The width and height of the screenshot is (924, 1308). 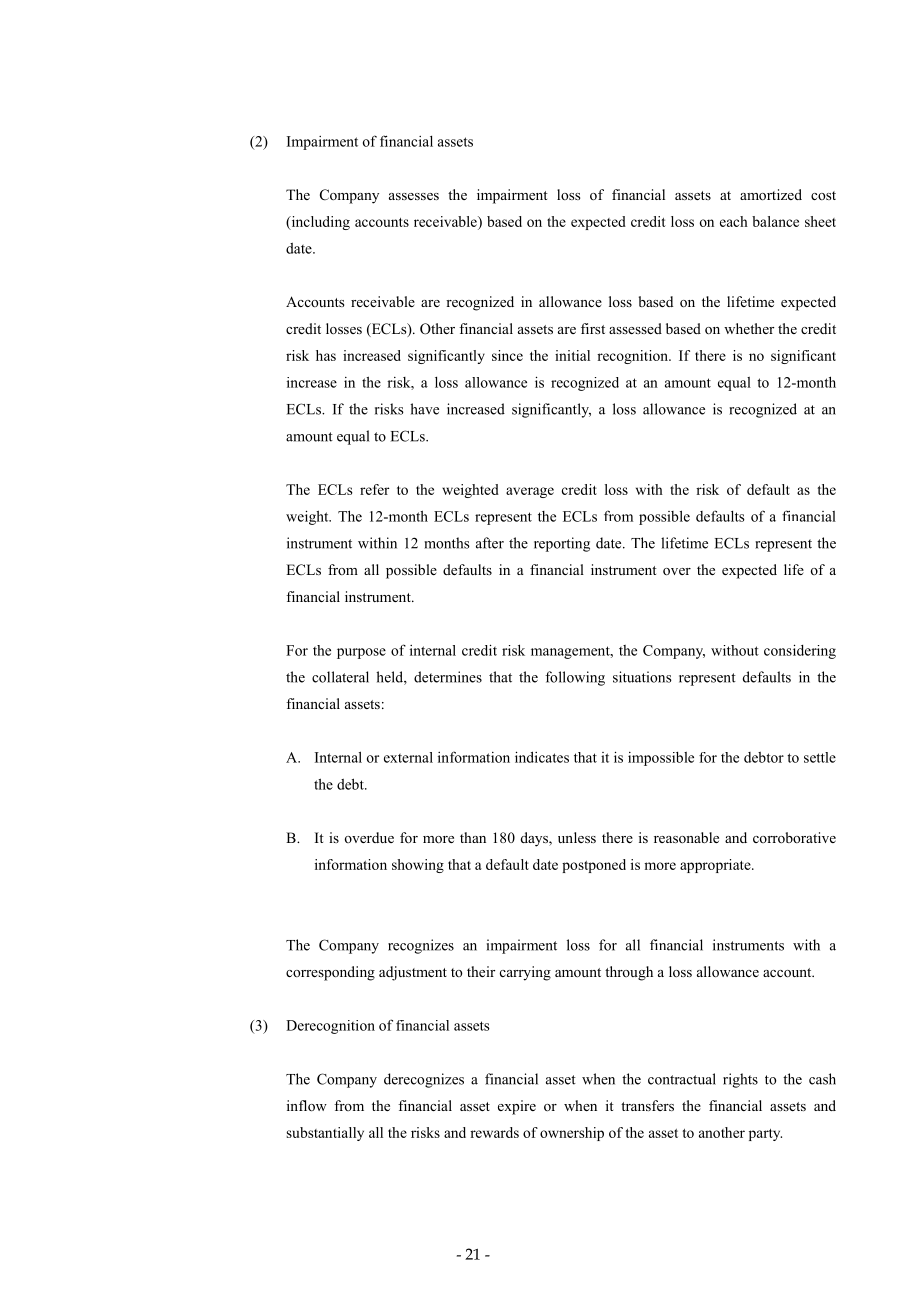 I want to click on reporting, so click(x=562, y=544).
